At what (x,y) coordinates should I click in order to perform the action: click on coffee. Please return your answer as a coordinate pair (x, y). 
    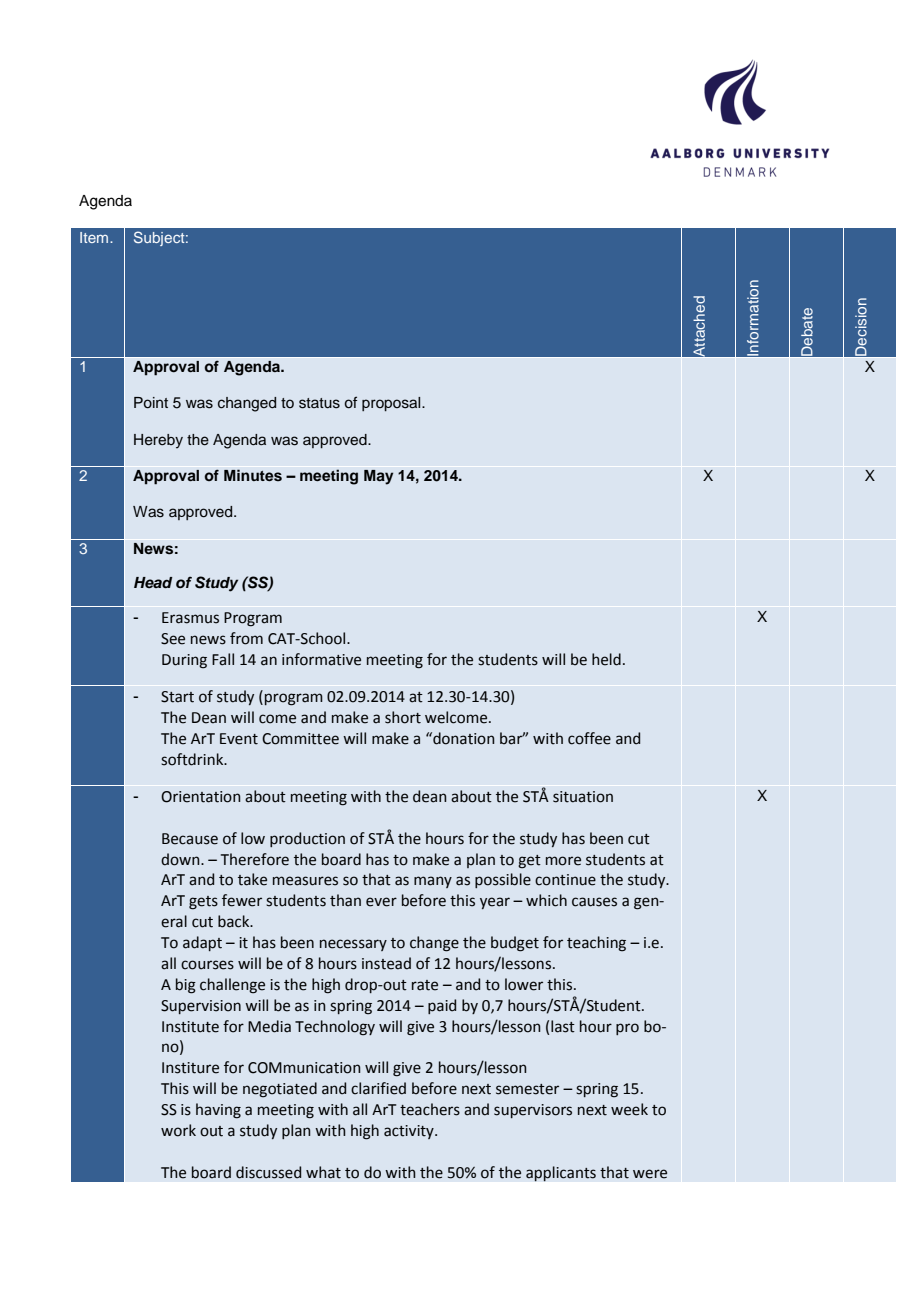
    Looking at the image, I should click on (589, 738).
